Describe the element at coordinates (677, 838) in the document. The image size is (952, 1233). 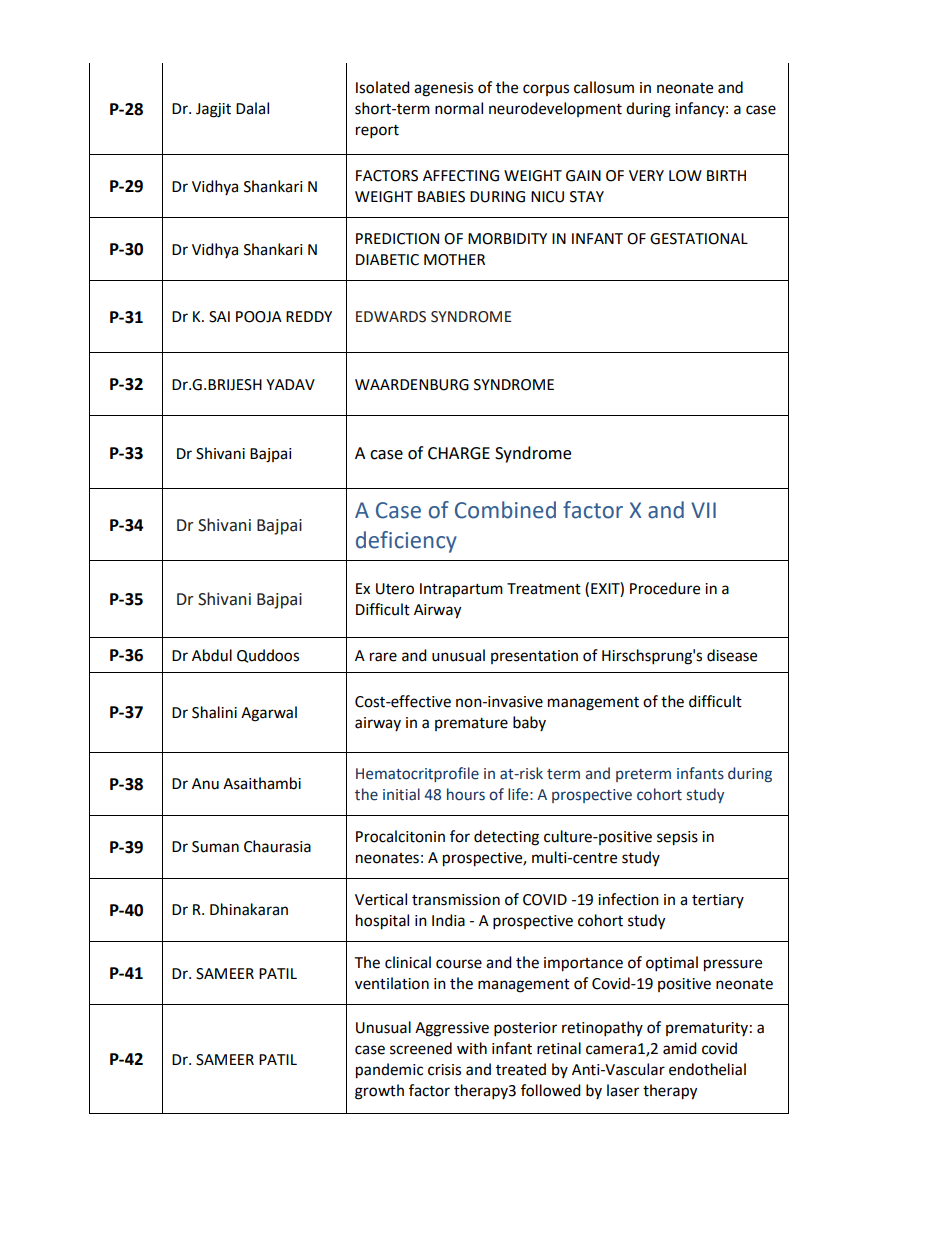
I see `sepsis` at that location.
